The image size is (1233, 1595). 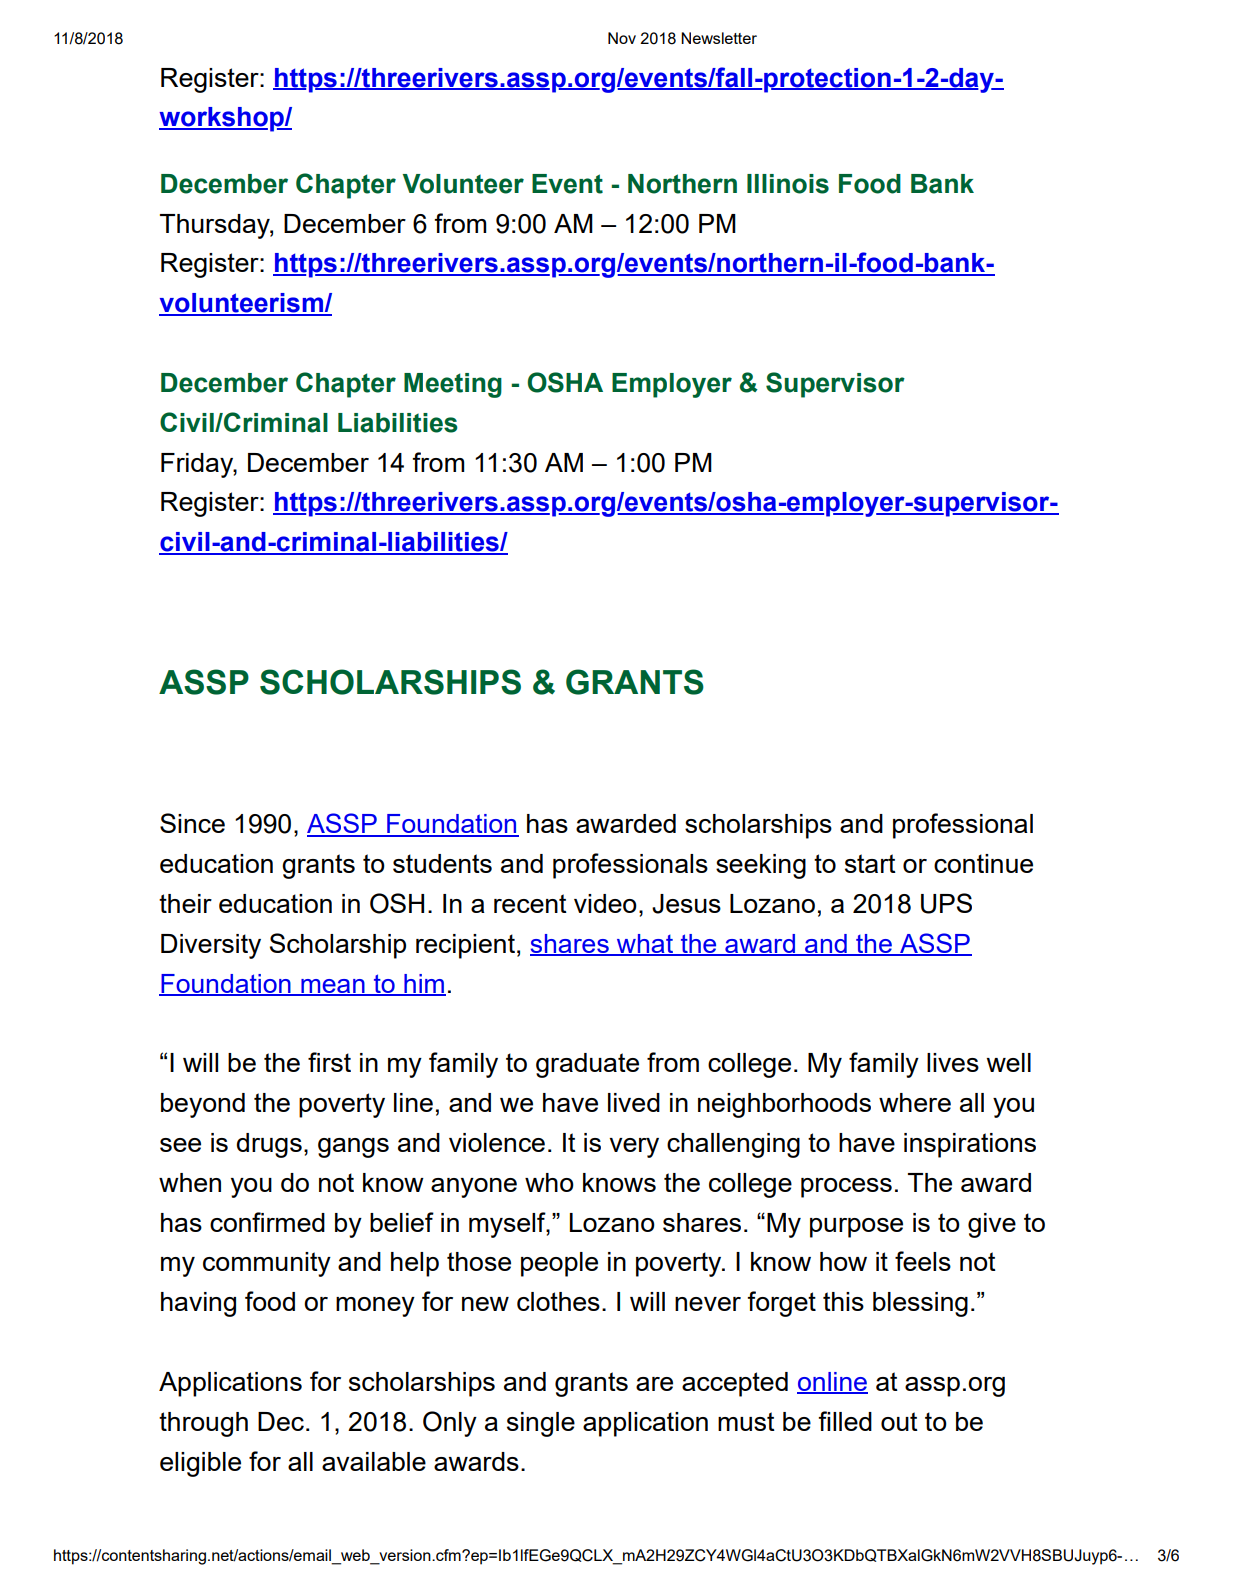 I want to click on through, so click(x=203, y=1424).
